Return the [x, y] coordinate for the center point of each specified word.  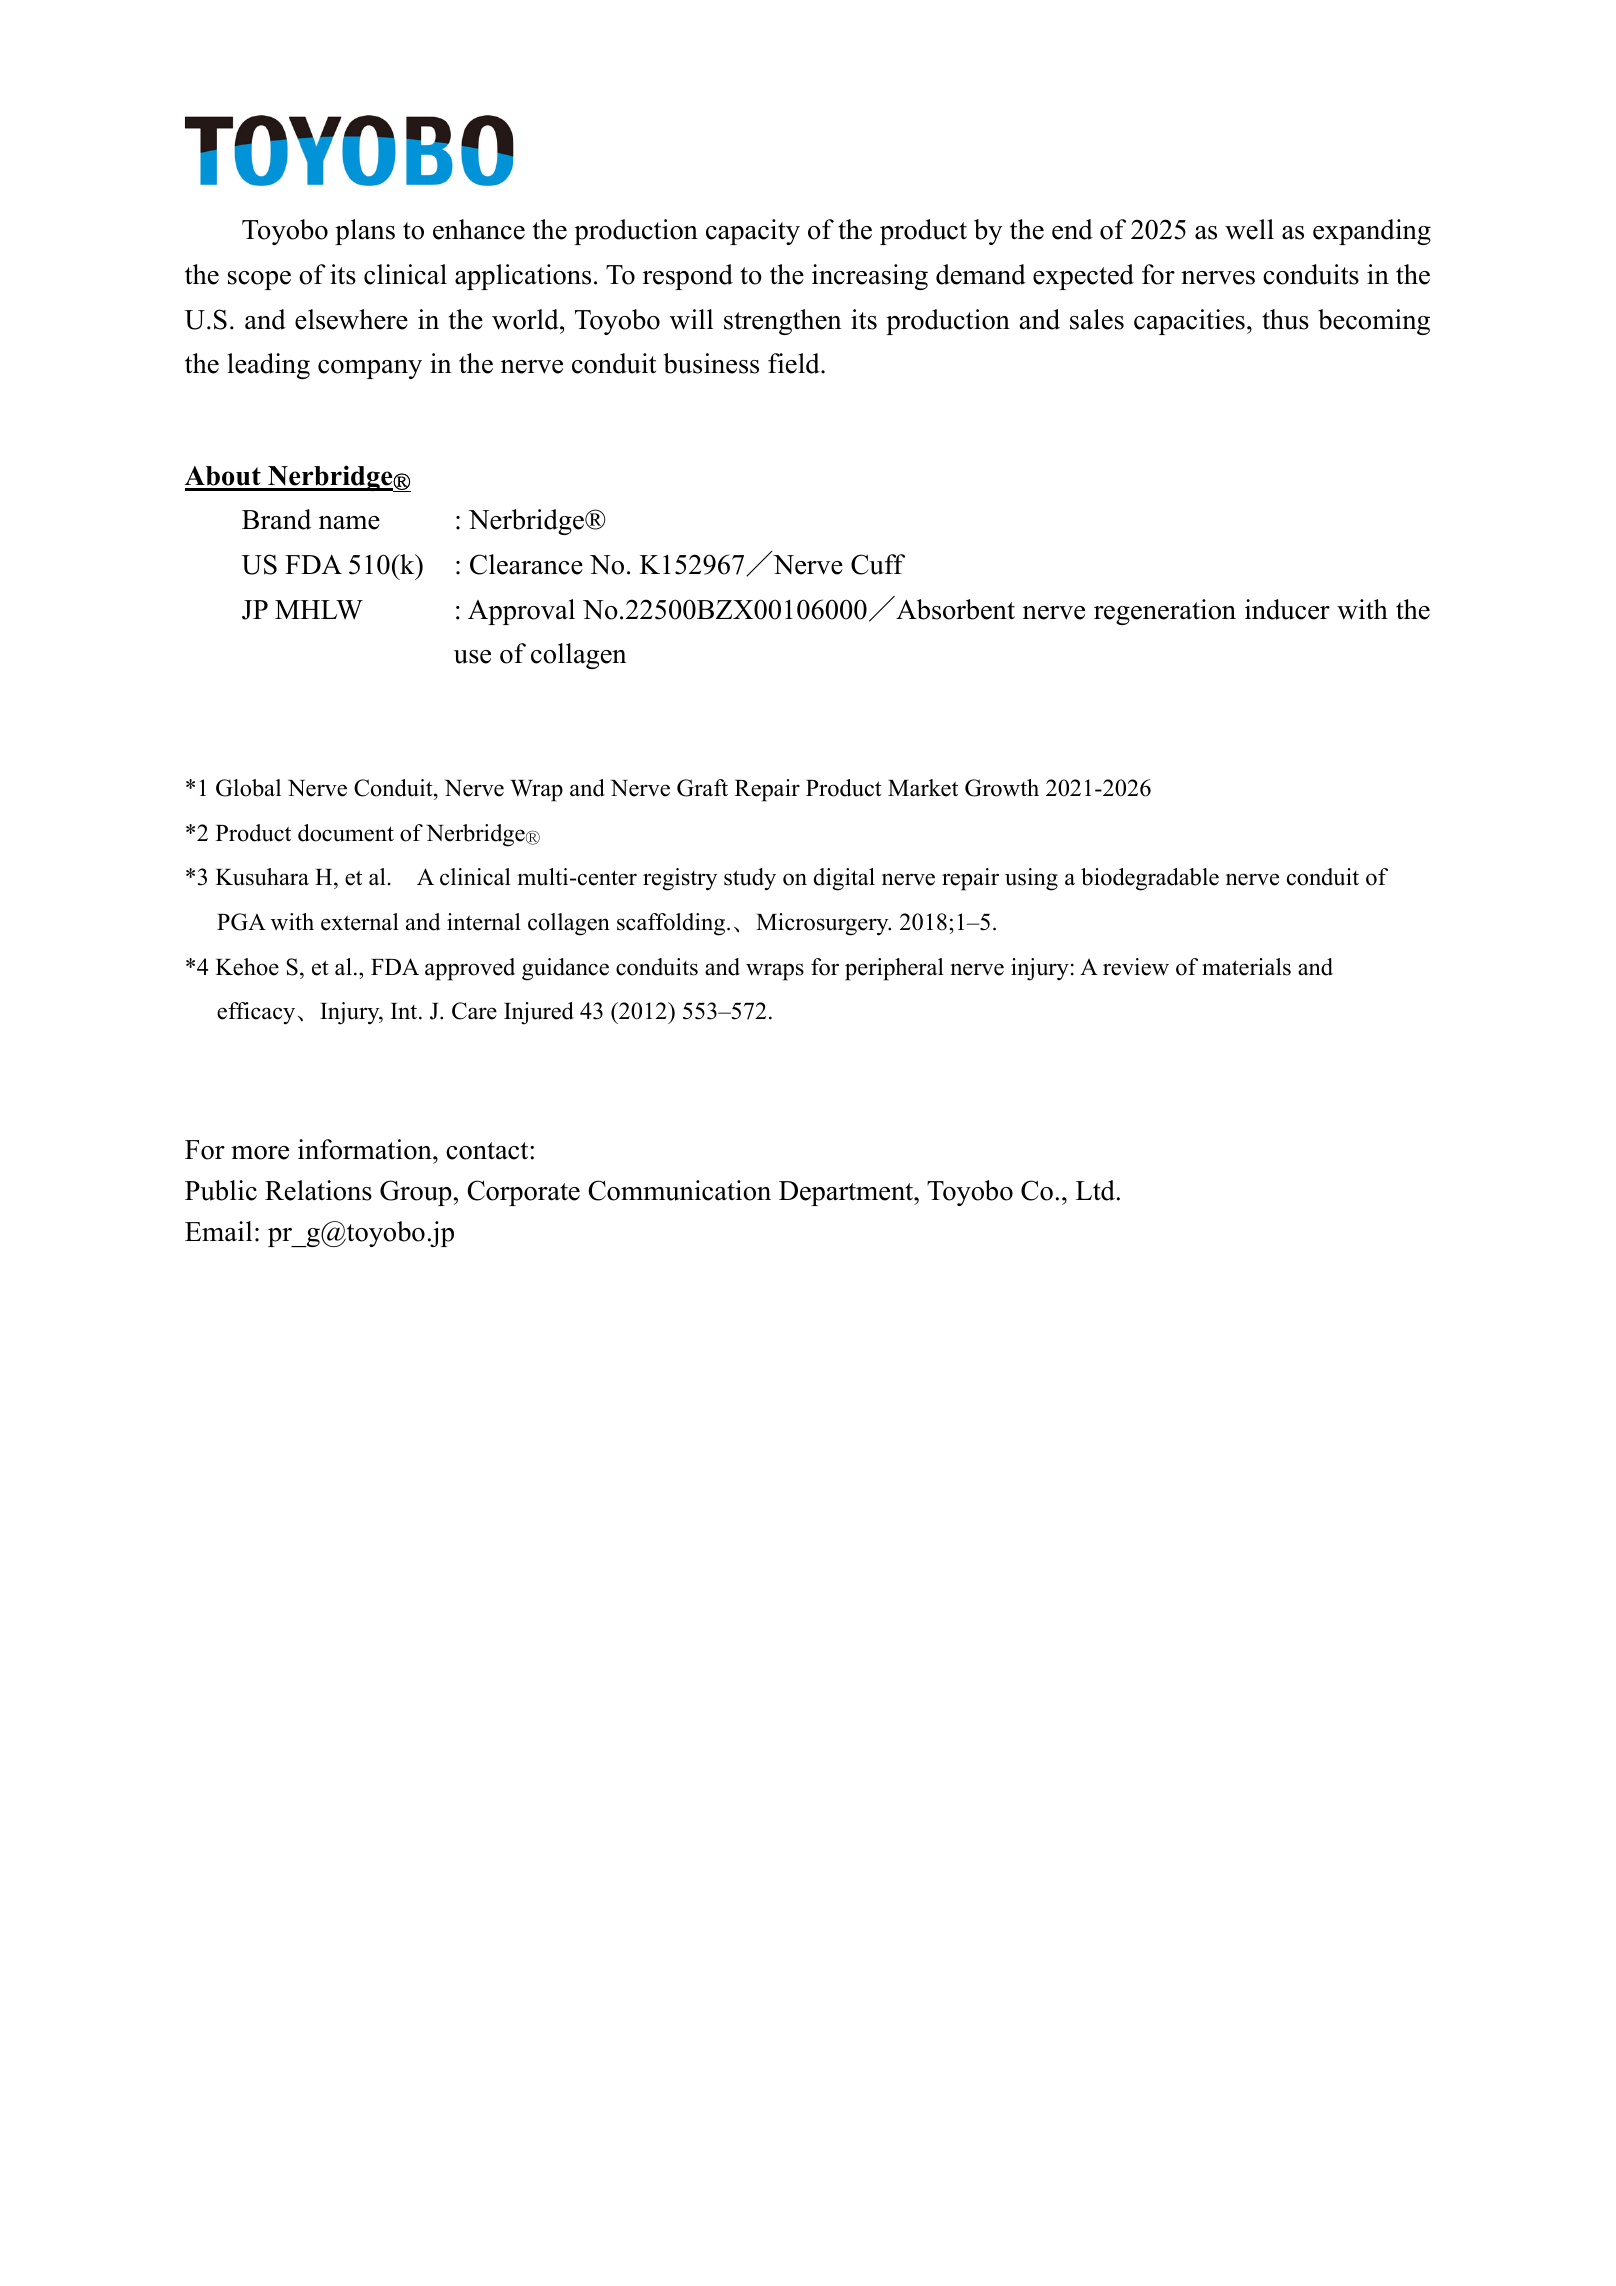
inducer [1287, 609]
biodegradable [1150, 879]
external [360, 922]
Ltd [1095, 1190]
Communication [679, 1190]
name [349, 523]
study [750, 879]
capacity [753, 232]
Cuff [878, 564]
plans [365, 232]
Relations [318, 1190]
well [1249, 229]
